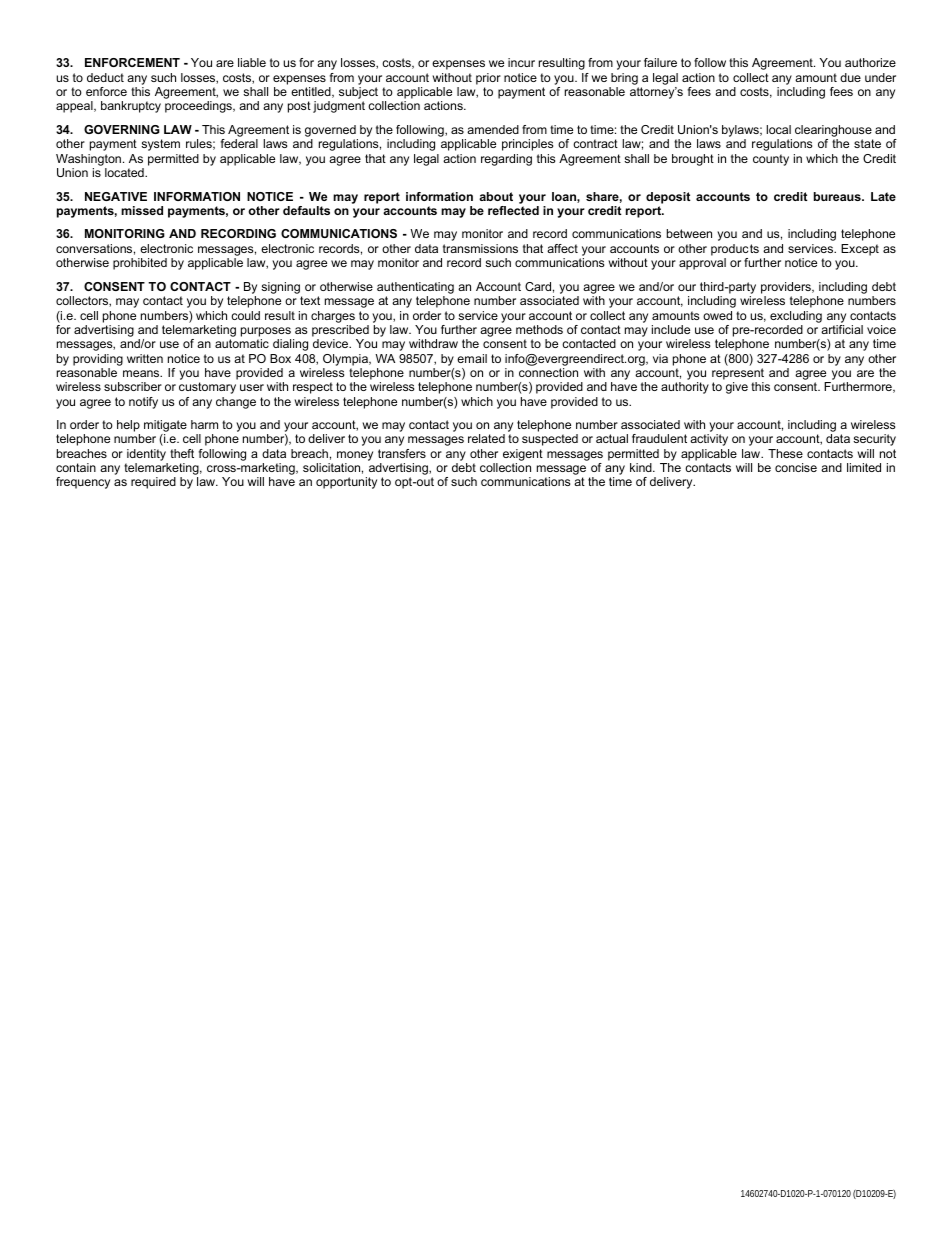  What do you see at coordinates (738, 374) in the screenshot?
I see `represent` at bounding box center [738, 374].
